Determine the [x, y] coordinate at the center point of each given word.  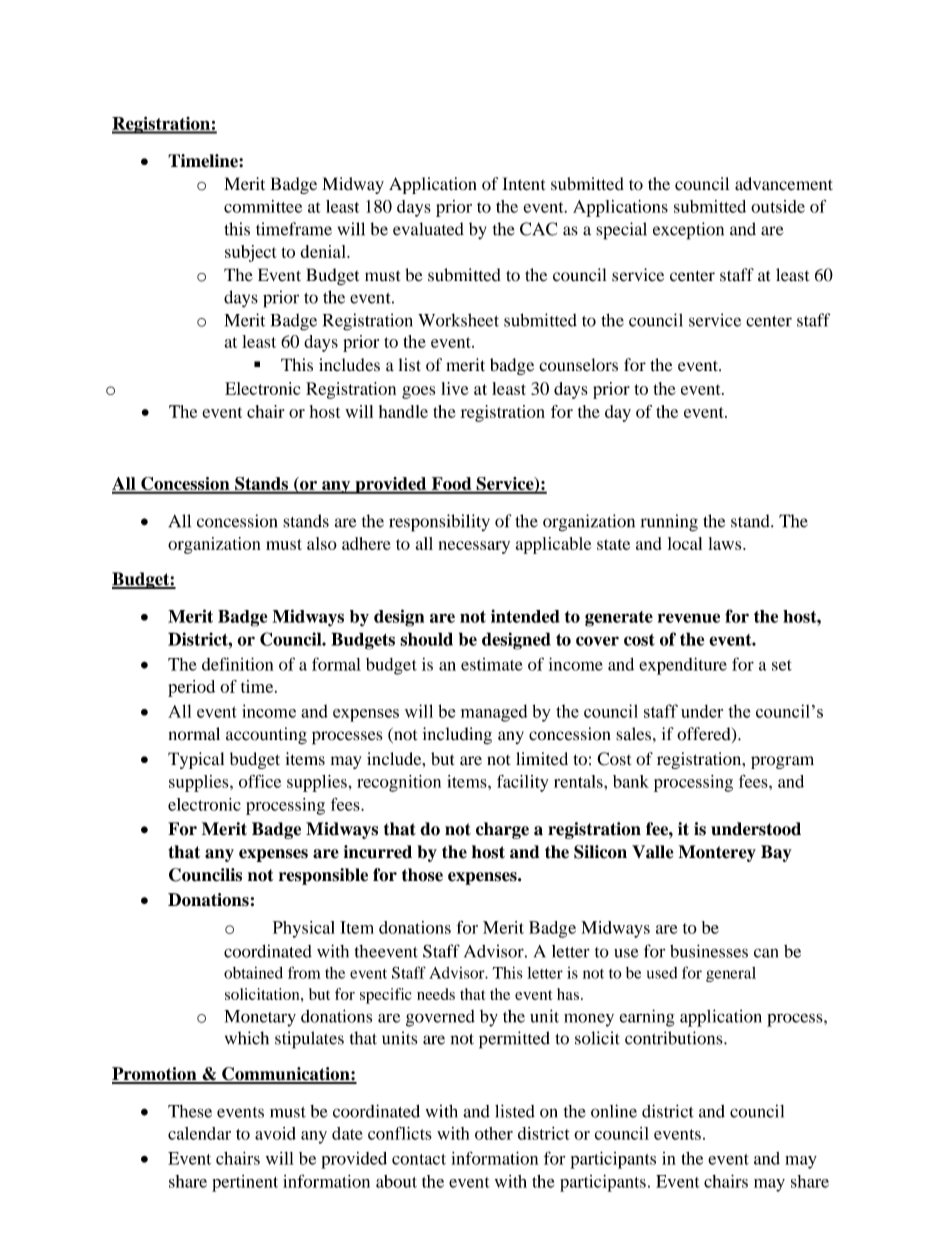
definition [238, 664]
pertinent [245, 1183]
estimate [492, 664]
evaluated [428, 229]
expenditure [683, 666]
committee [263, 206]
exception [688, 231]
